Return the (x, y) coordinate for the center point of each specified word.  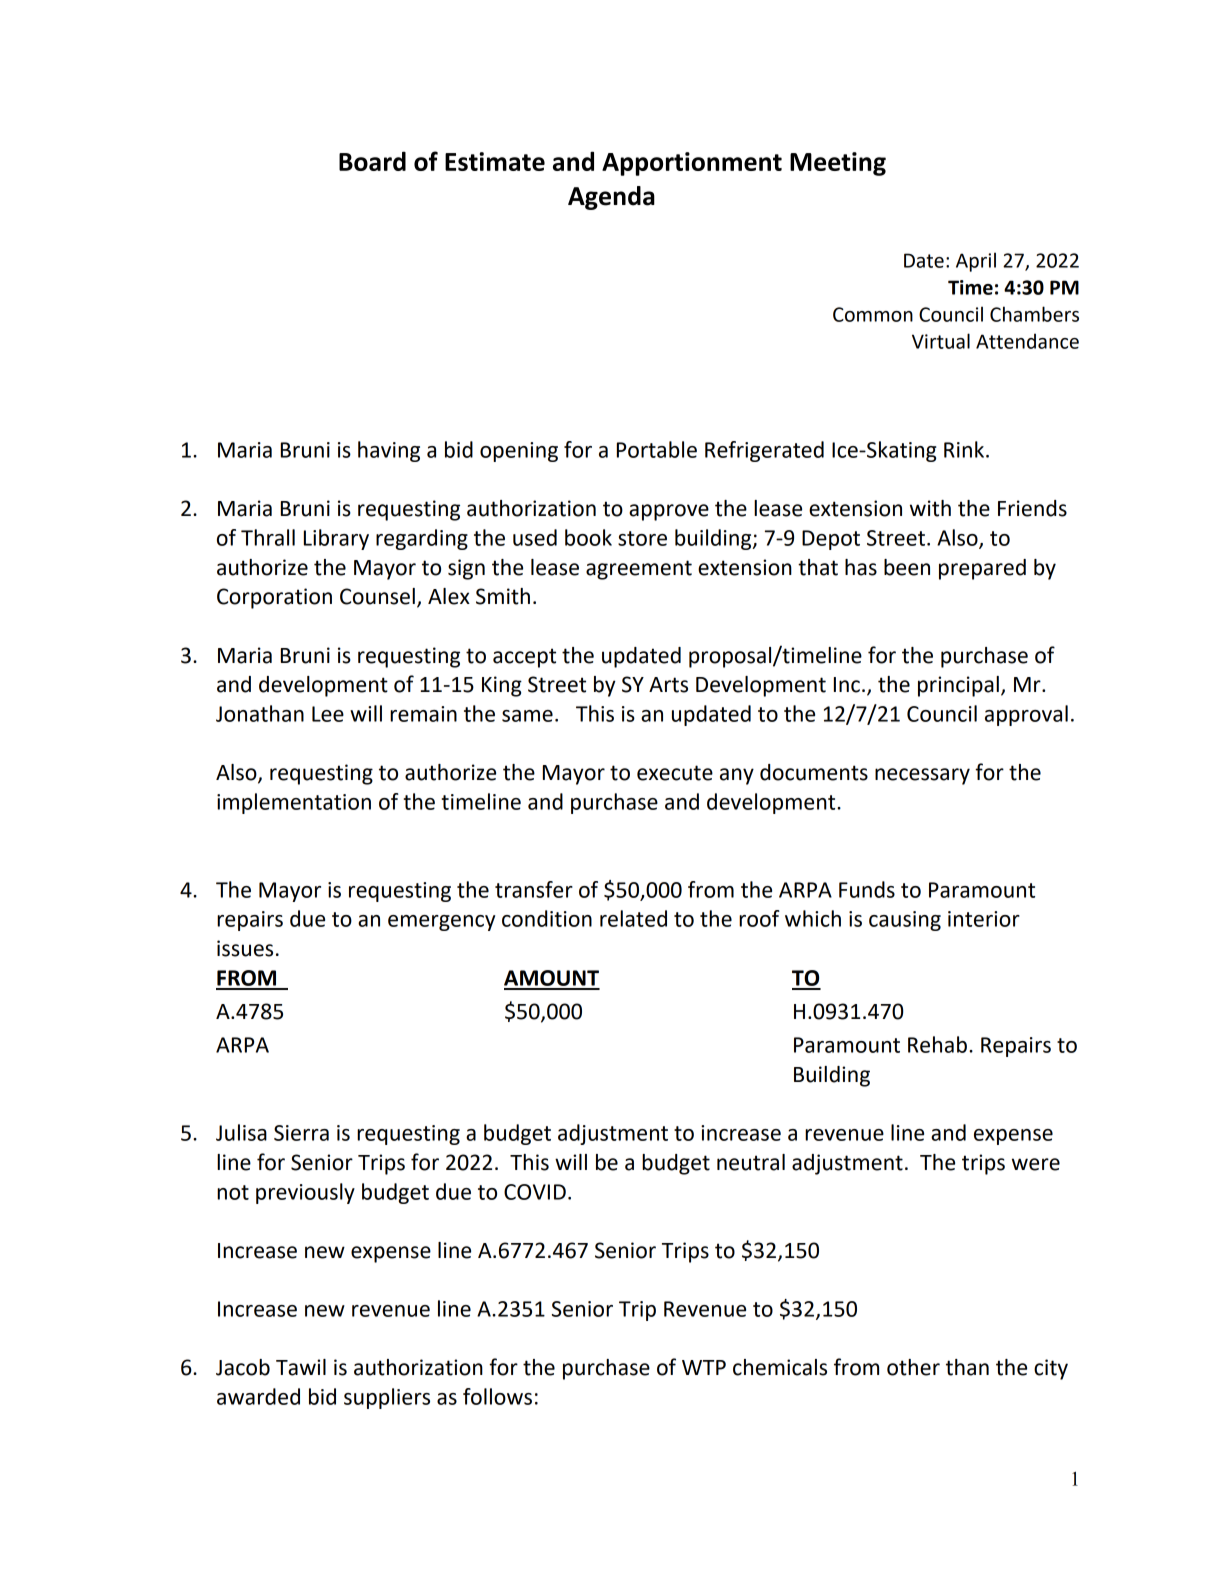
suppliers (387, 1398)
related (633, 918)
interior (984, 919)
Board (372, 161)
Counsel (377, 596)
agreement (639, 570)
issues (245, 948)
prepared (982, 569)
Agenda (611, 198)
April (976, 262)
